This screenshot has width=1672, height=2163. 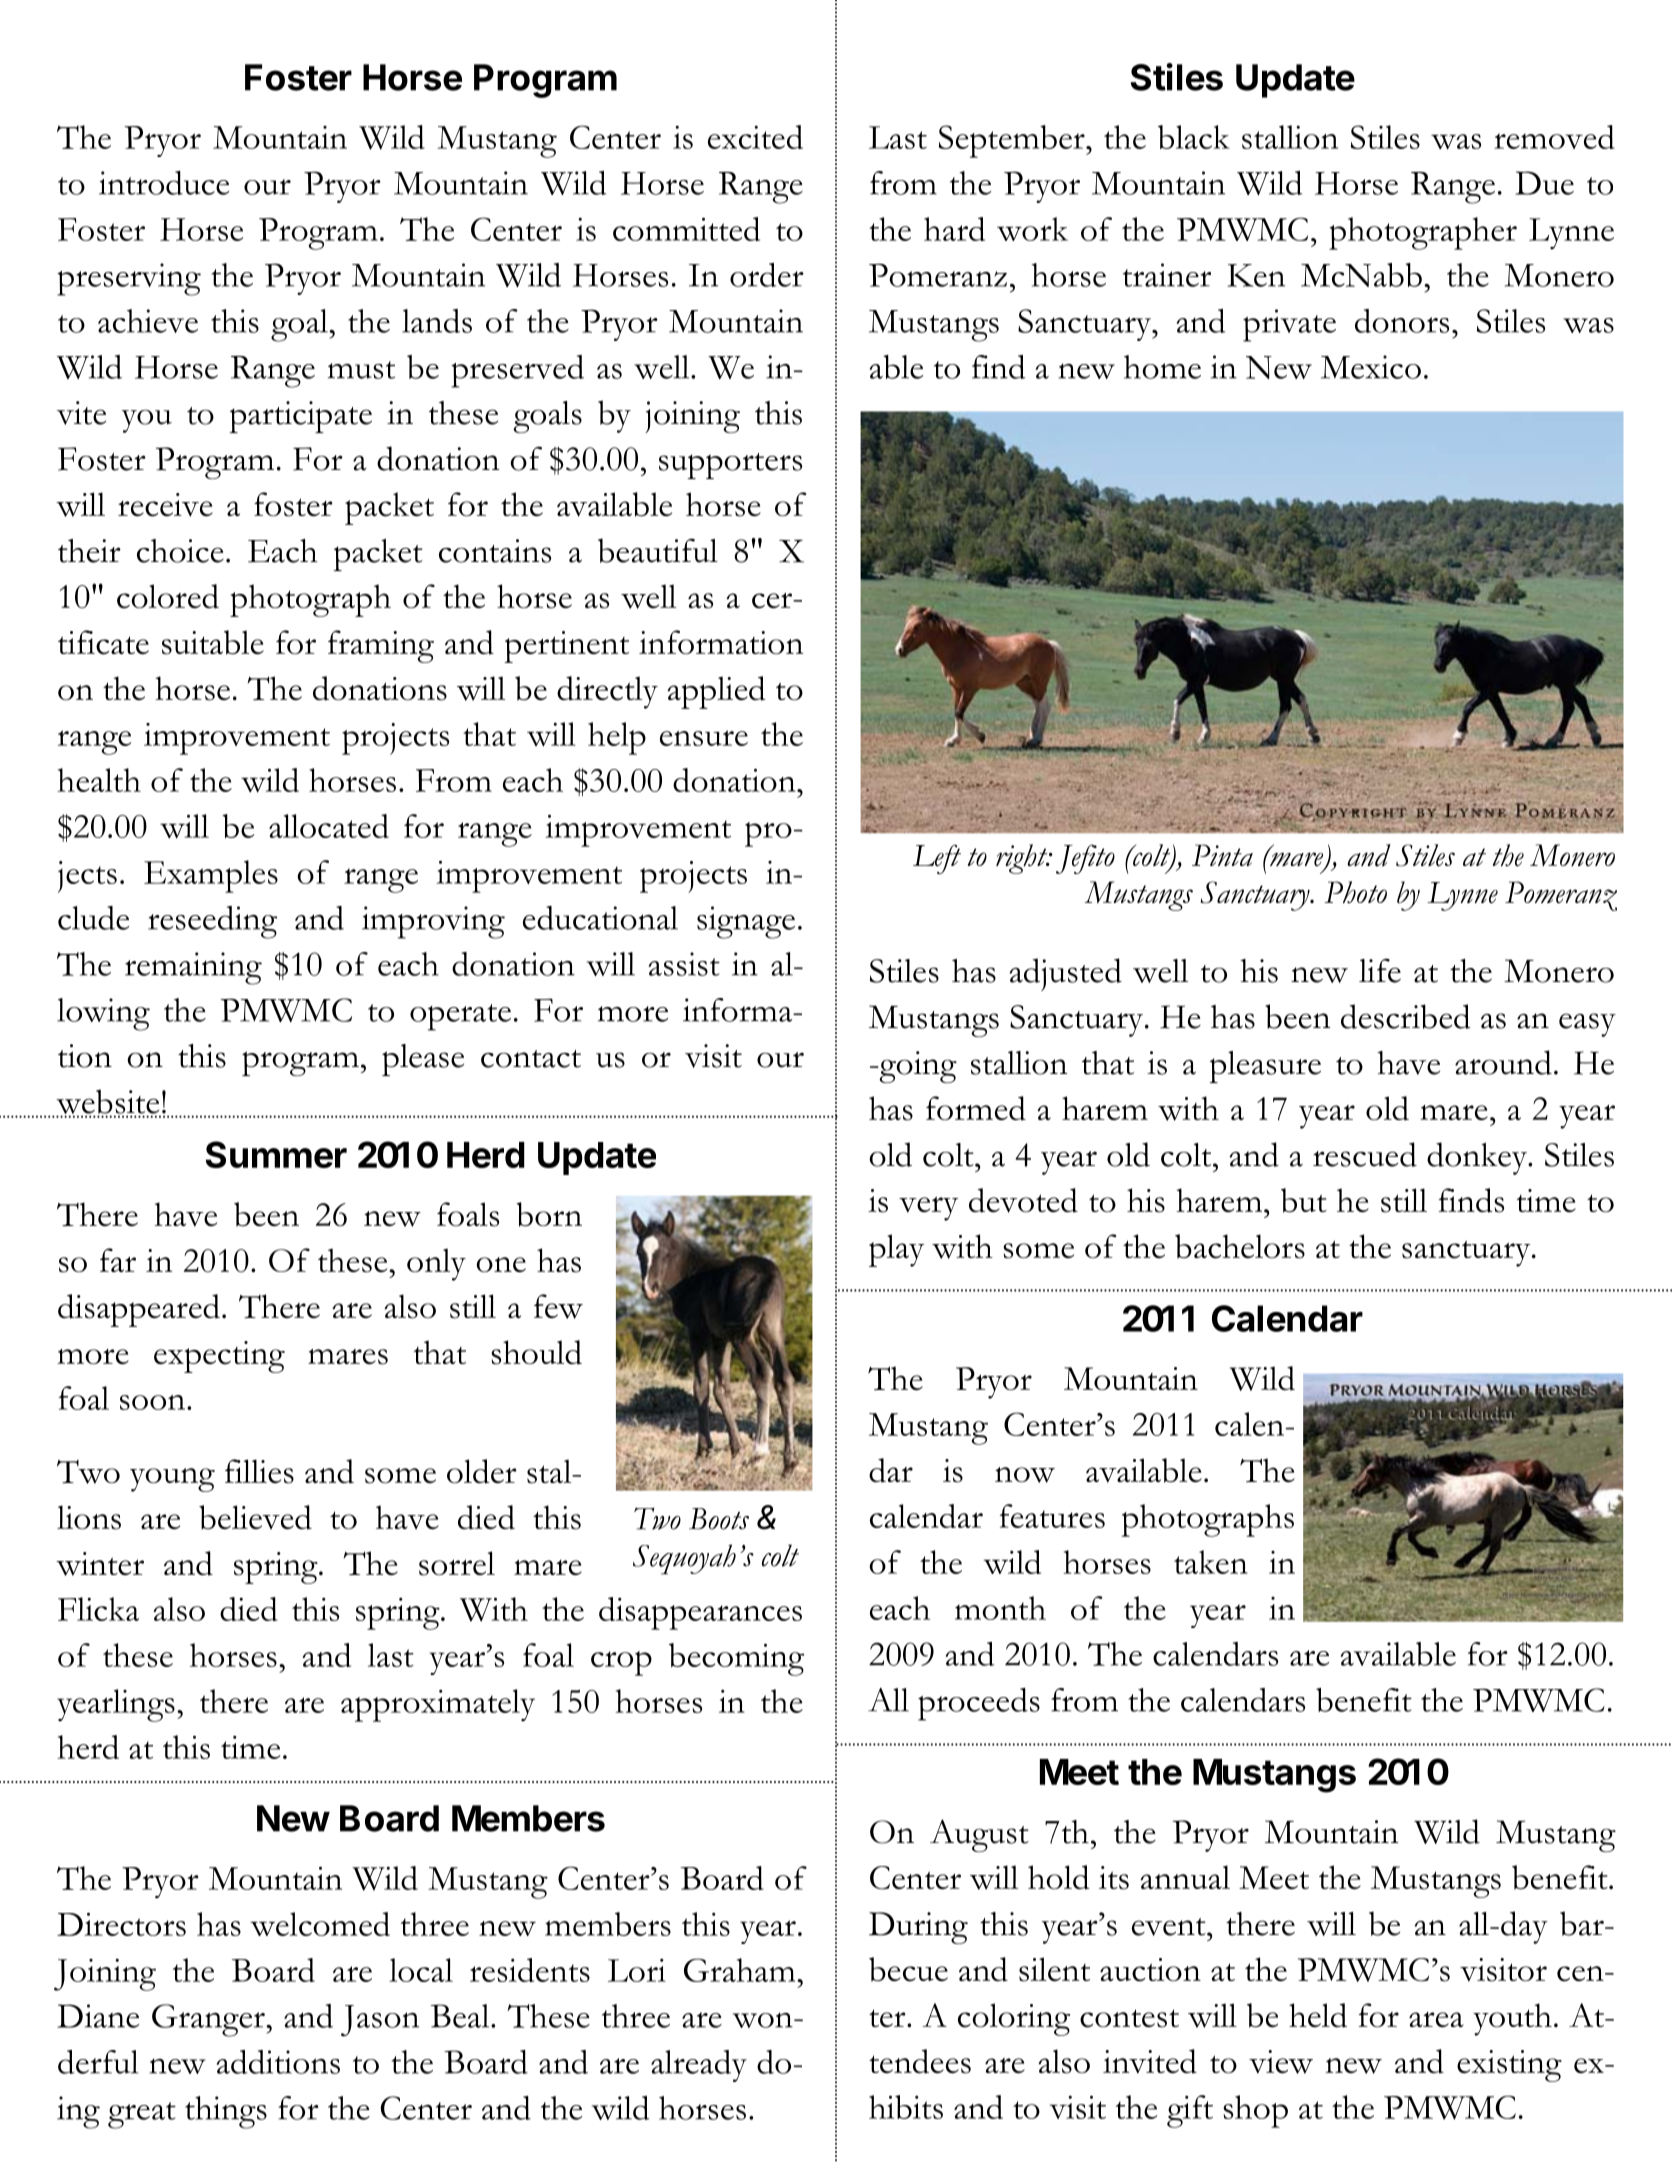 I want to click on Due, so click(x=1544, y=183).
